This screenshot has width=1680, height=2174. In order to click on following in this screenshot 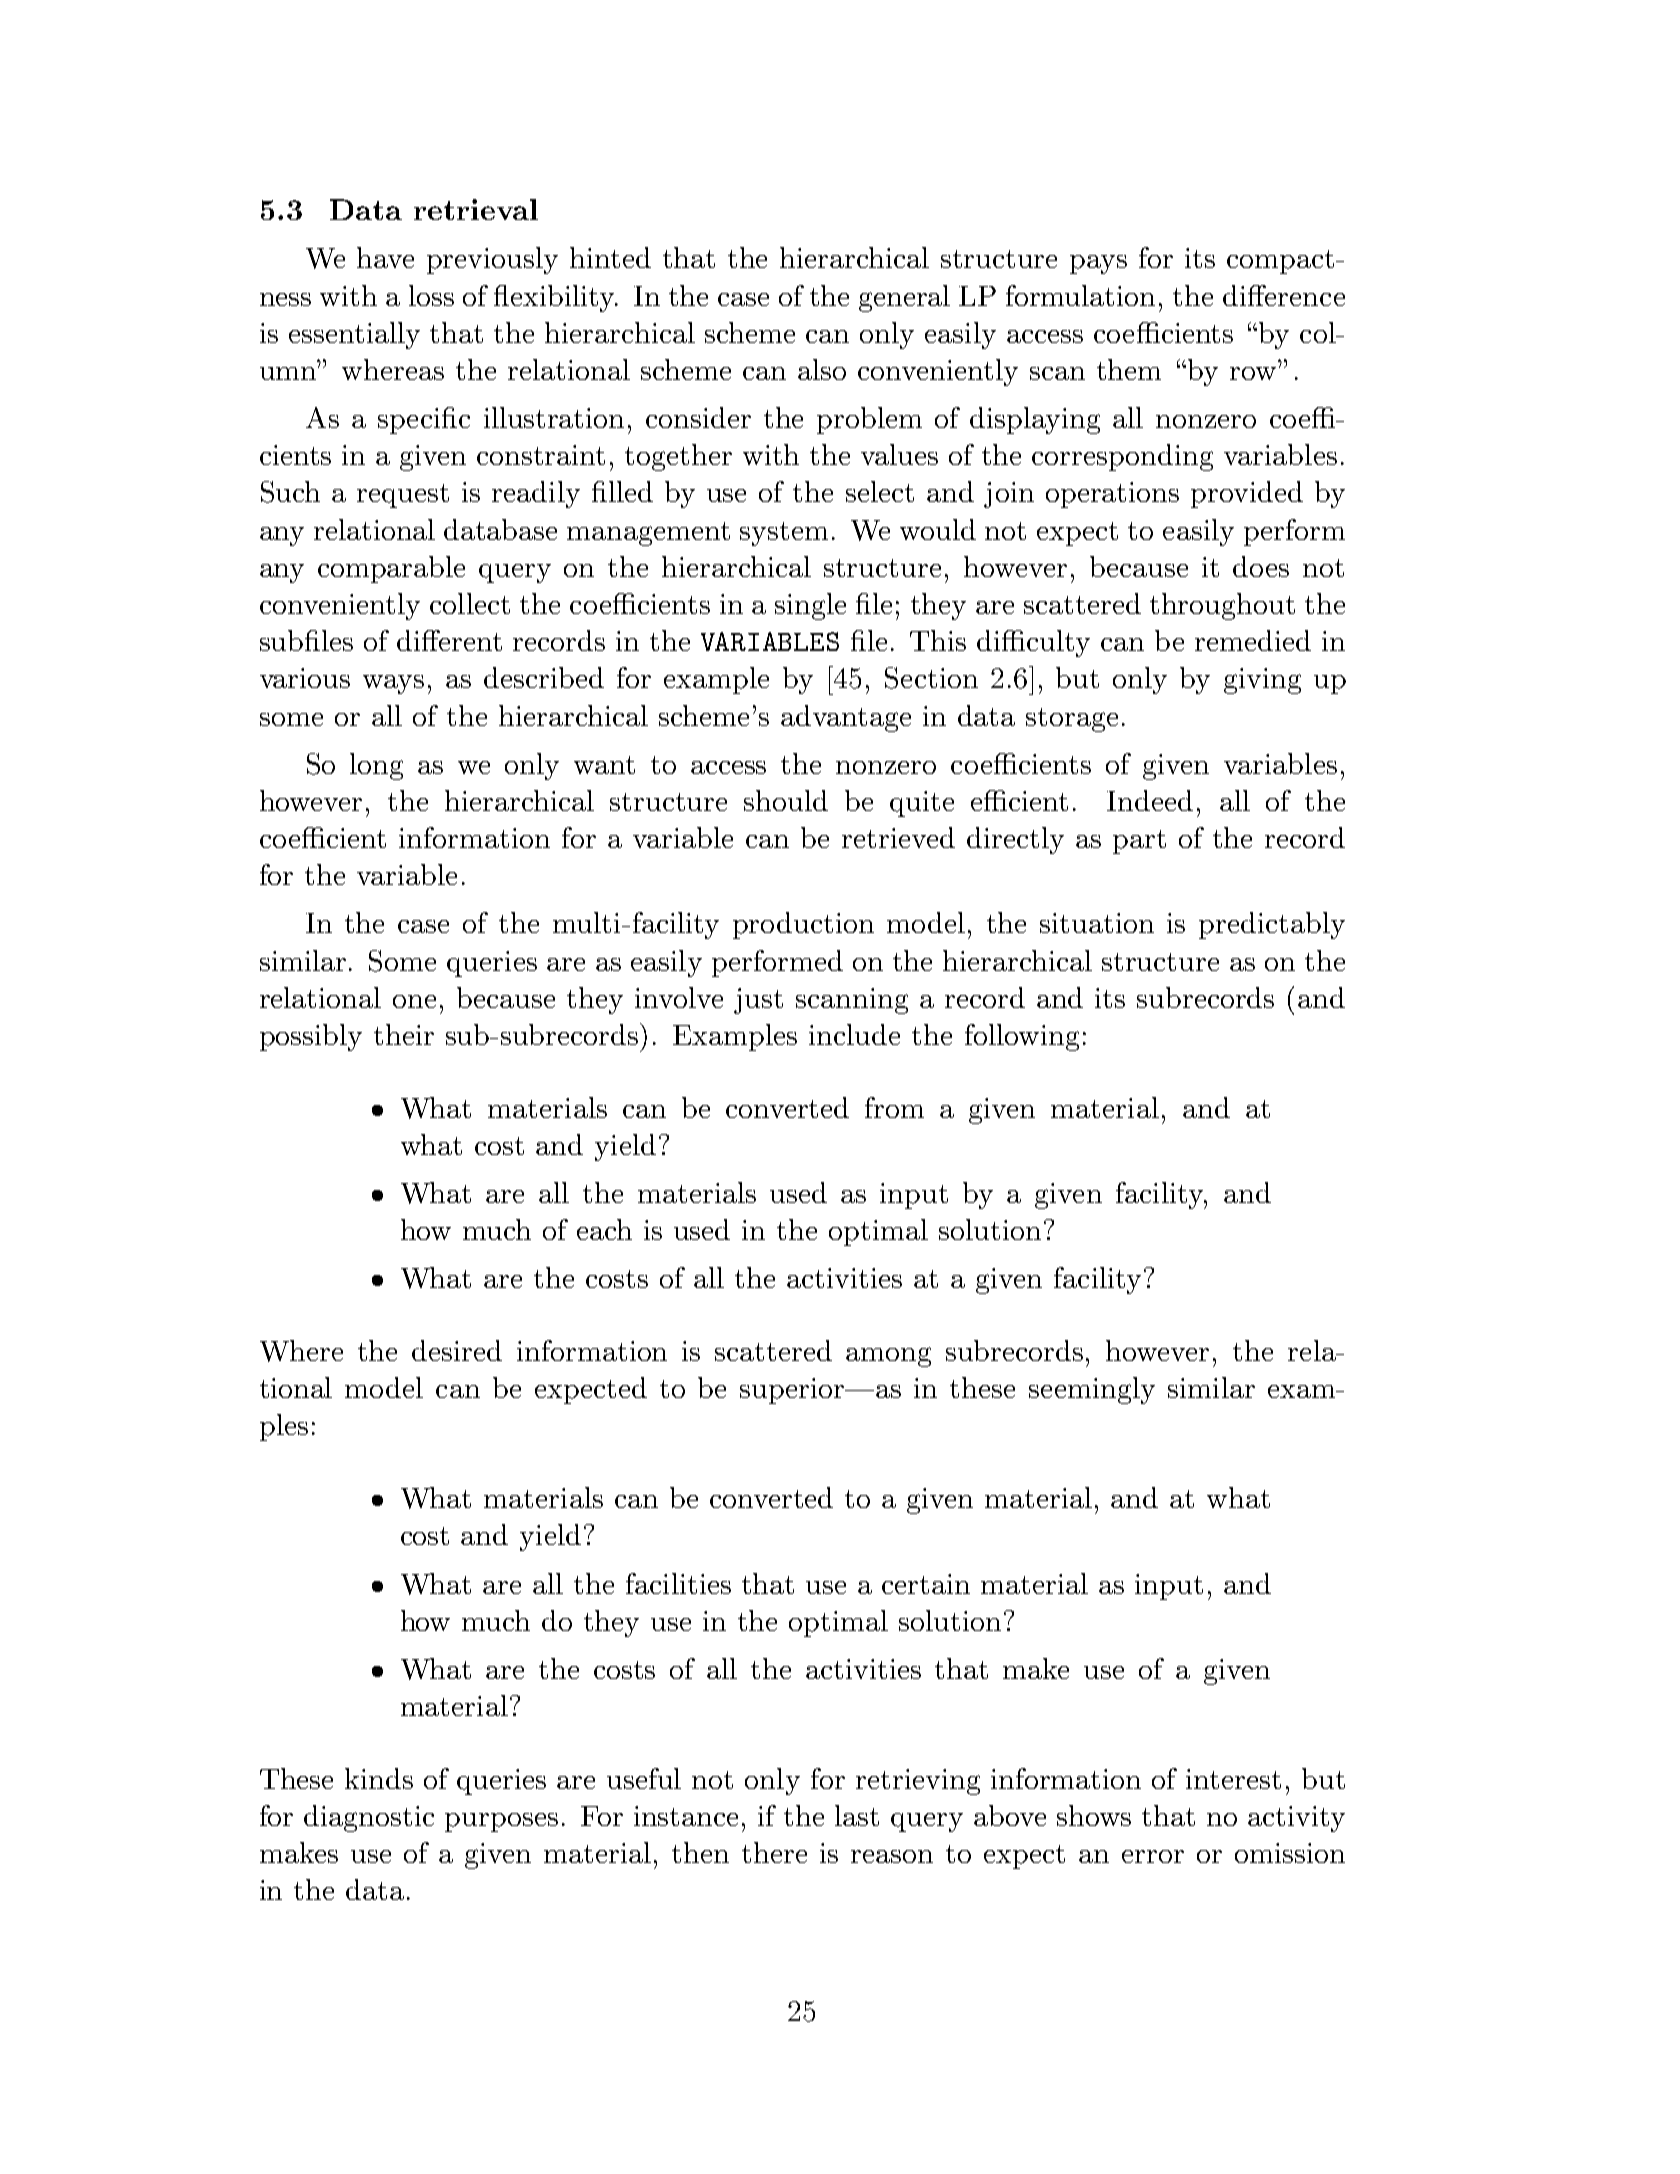, I will do `click(1022, 1037)`.
